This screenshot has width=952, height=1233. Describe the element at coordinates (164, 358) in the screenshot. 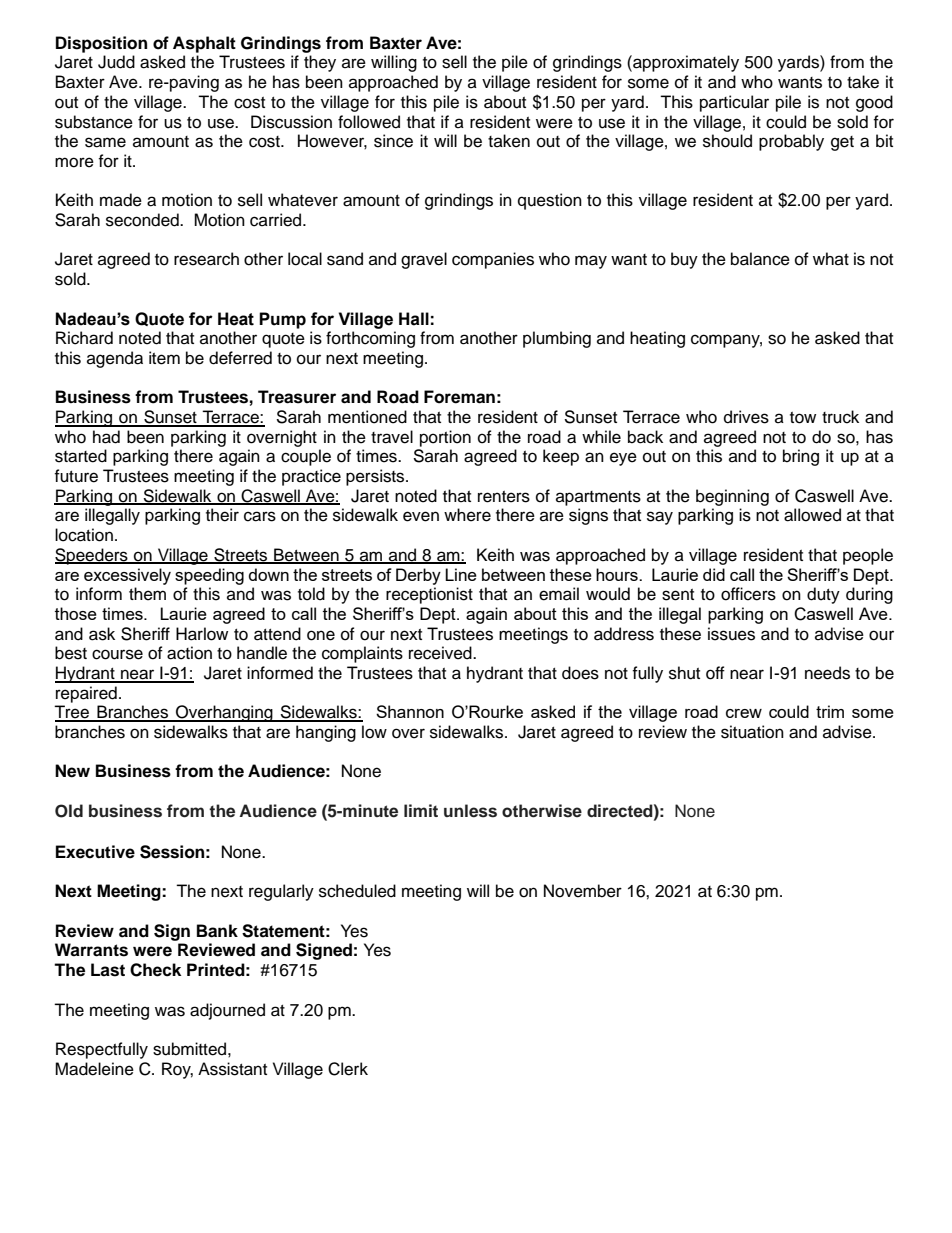

I see `item` at that location.
